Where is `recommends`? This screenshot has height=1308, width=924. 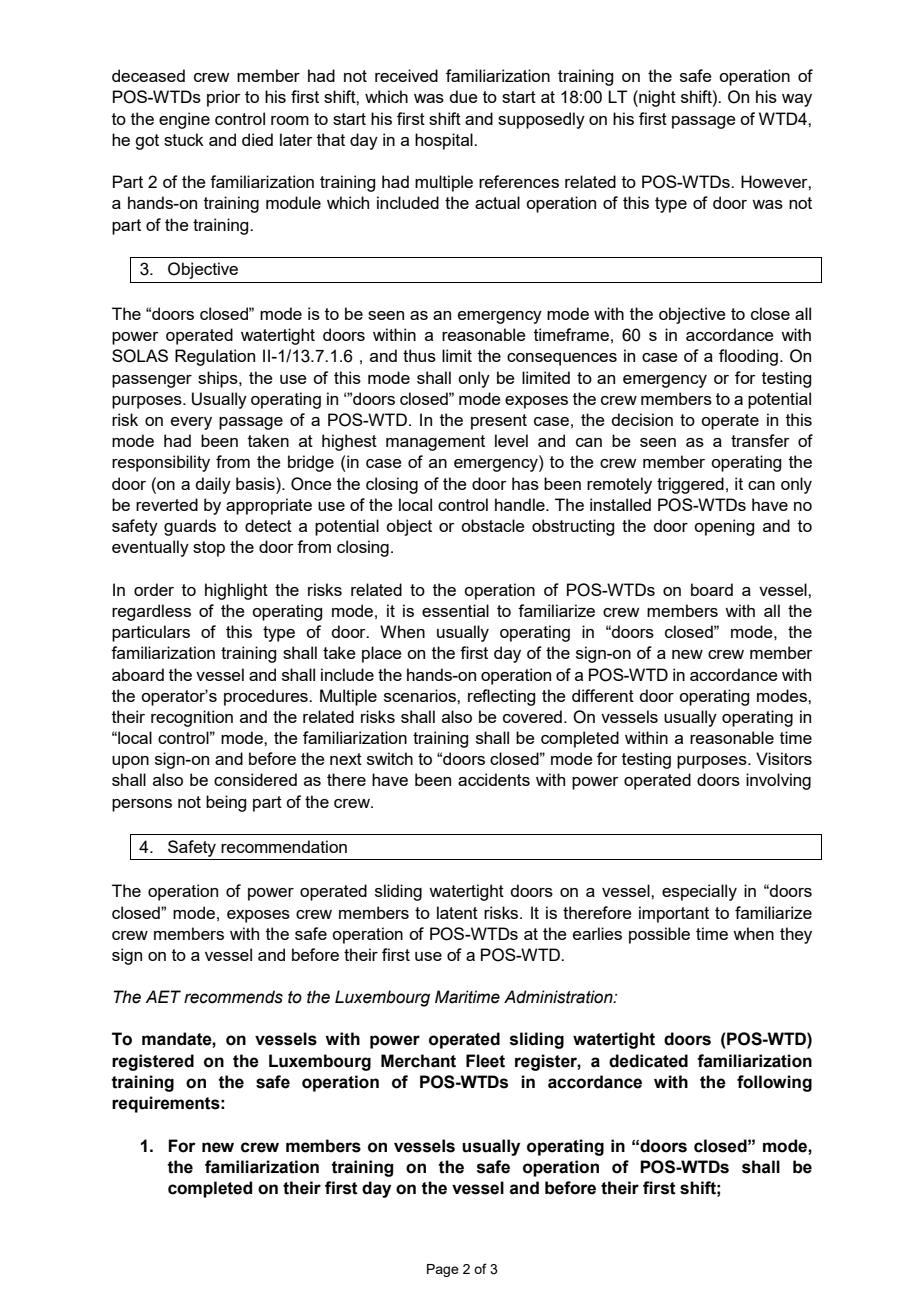 recommends is located at coordinates (233, 997).
